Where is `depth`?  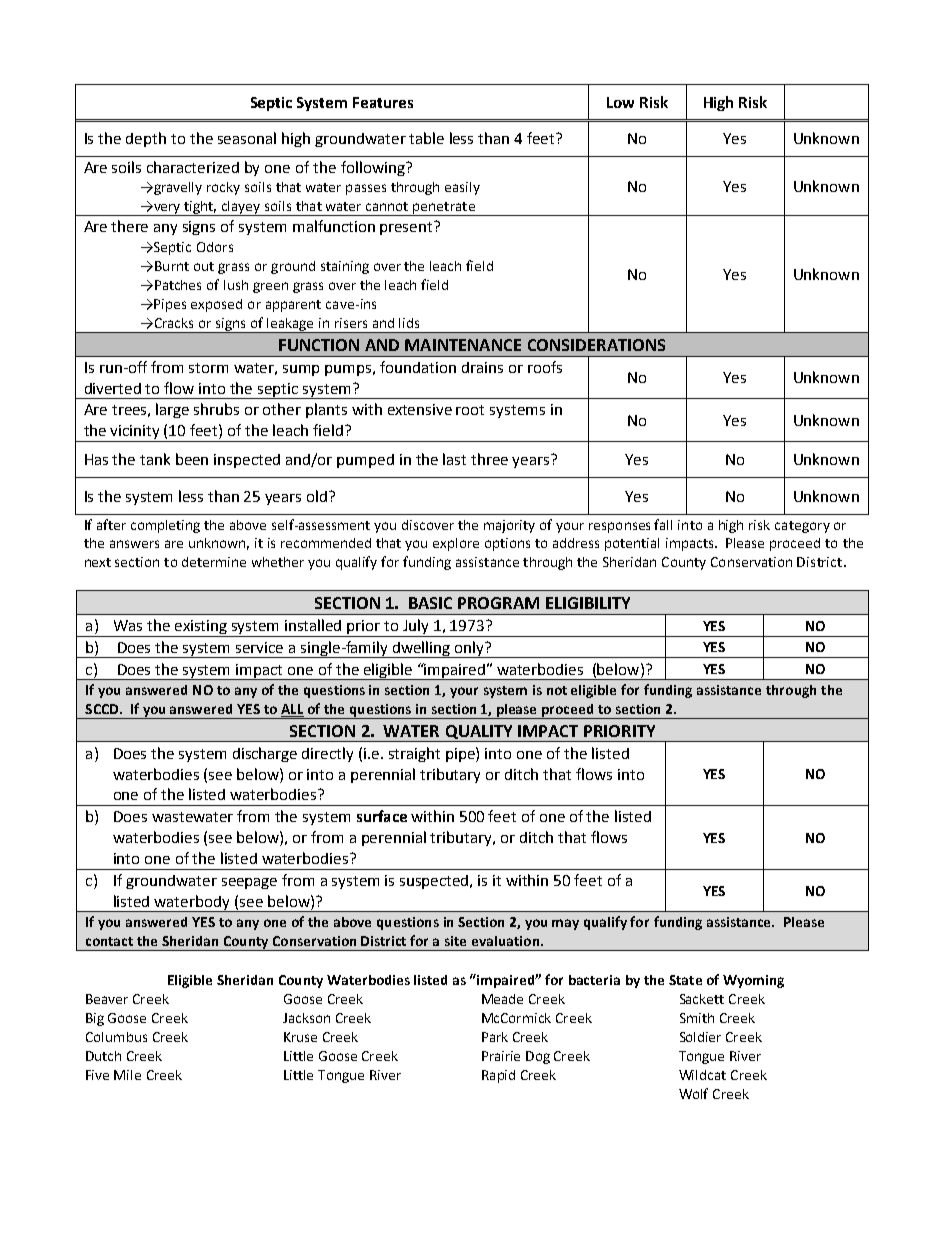
depth is located at coordinates (146, 139).
